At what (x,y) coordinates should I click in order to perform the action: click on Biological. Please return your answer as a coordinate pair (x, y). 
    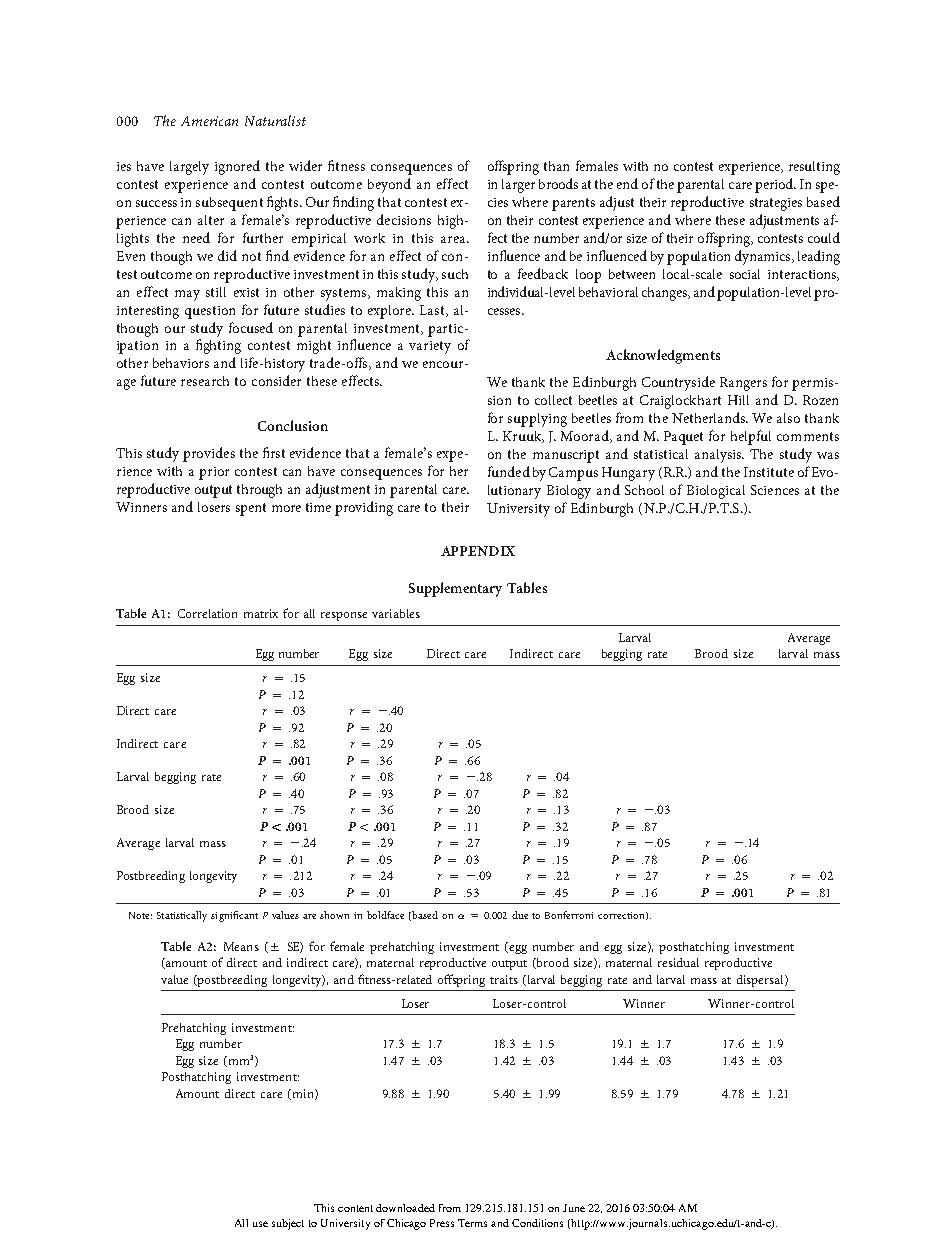
    Looking at the image, I should click on (716, 492).
